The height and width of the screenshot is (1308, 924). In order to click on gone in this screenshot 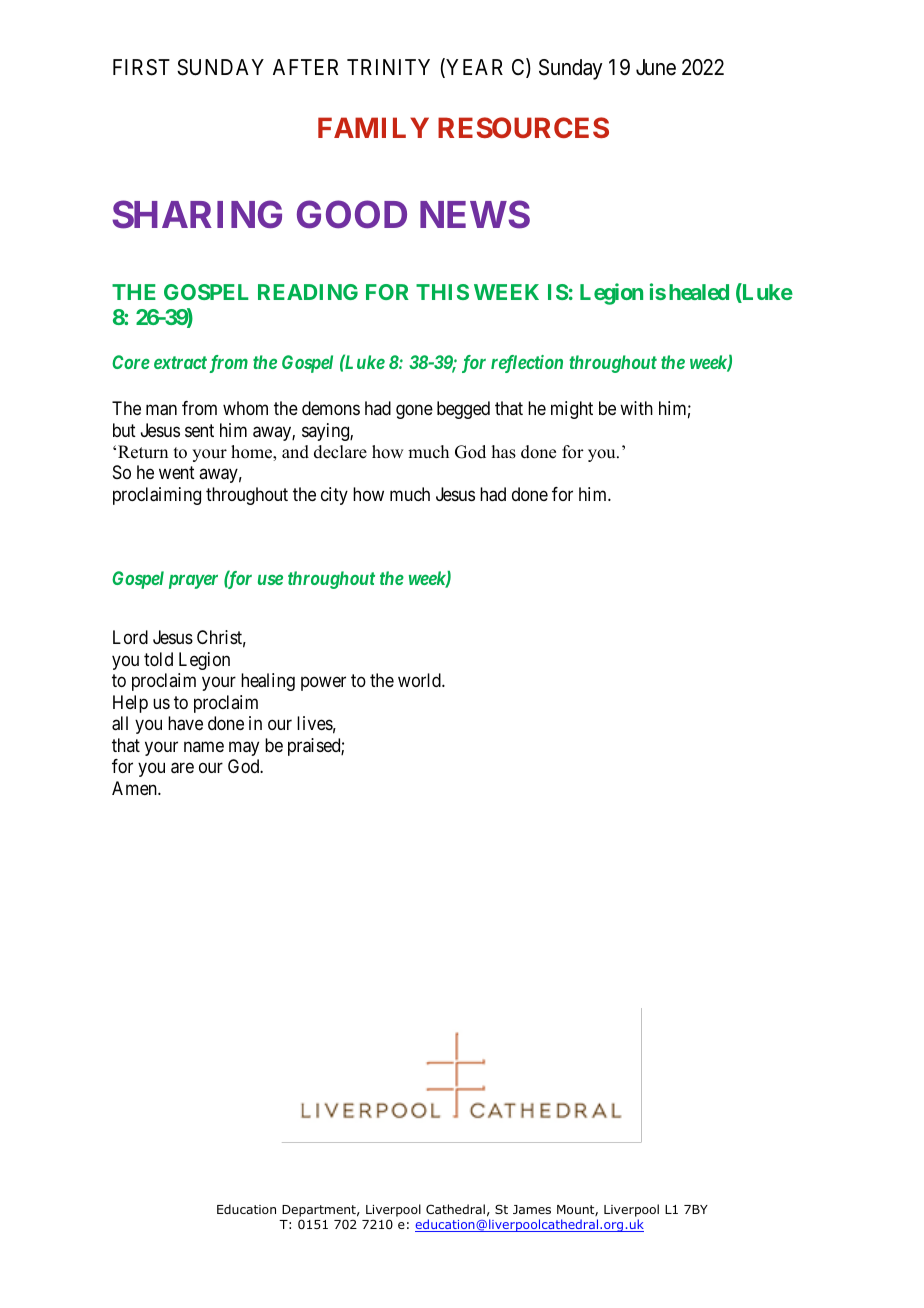, I will do `click(414, 412)`.
